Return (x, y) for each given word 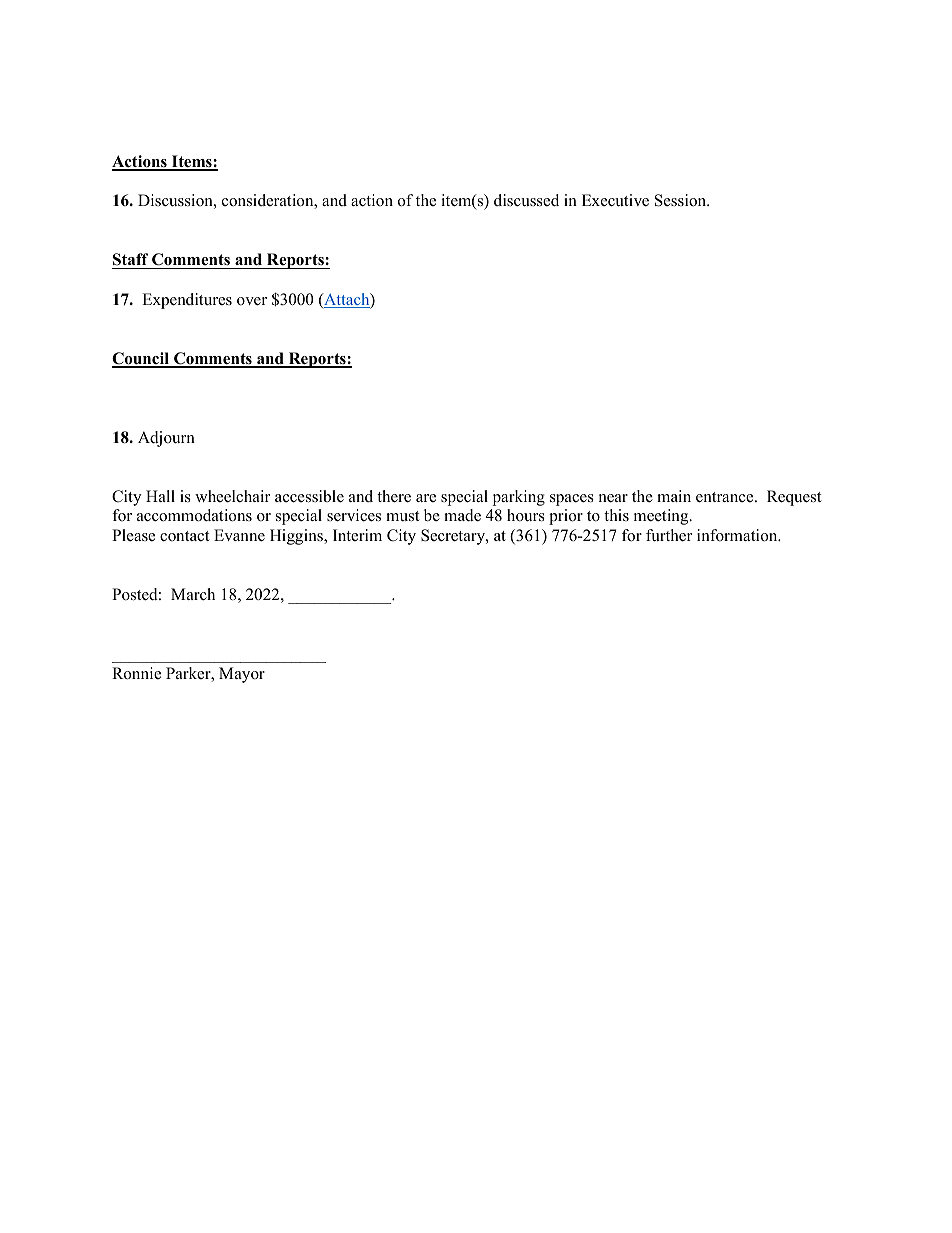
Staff (131, 261)
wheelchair (232, 496)
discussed (526, 200)
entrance (726, 497)
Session (682, 200)
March (193, 594)
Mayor (242, 675)
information (738, 535)
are (426, 498)
